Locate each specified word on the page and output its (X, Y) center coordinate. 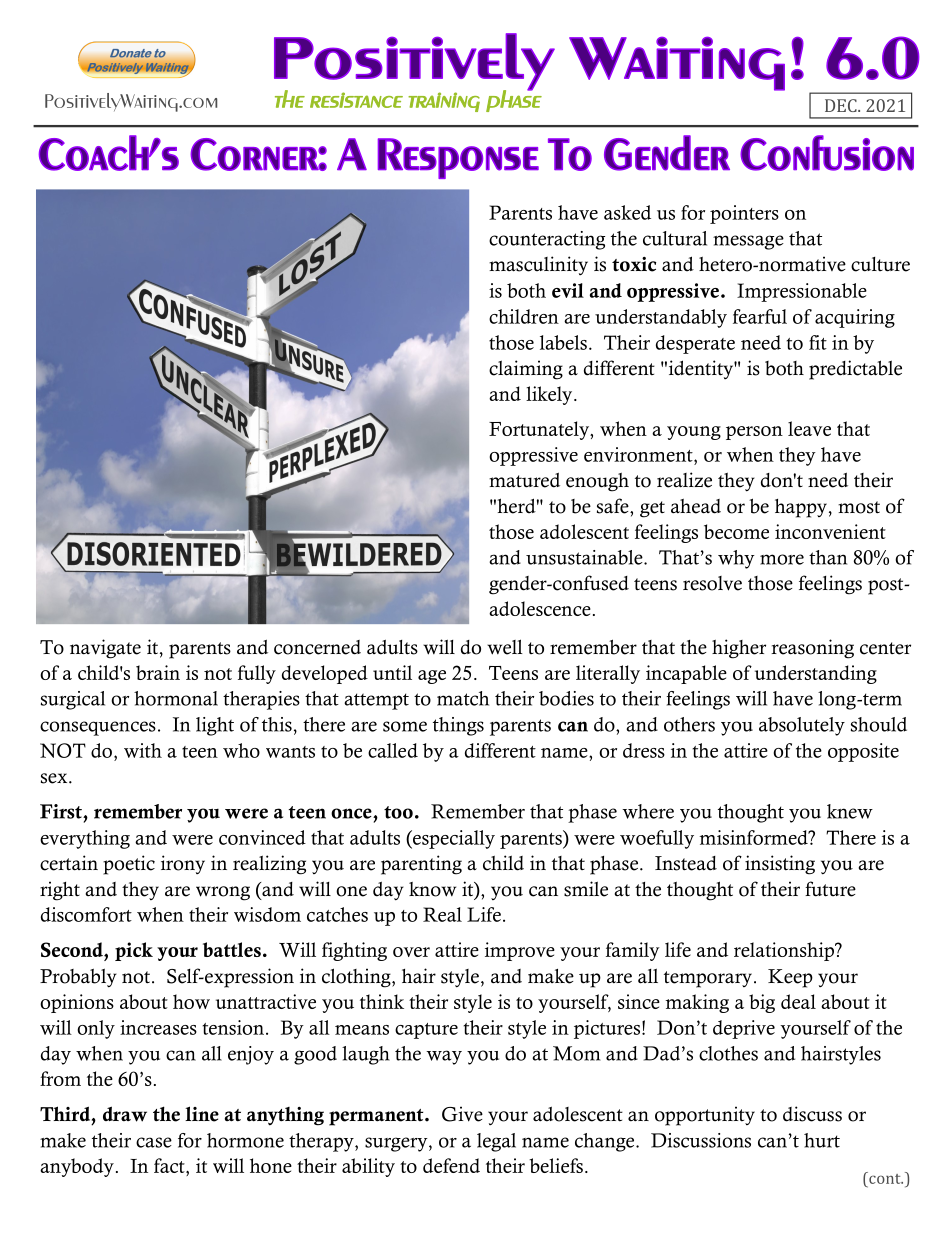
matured (524, 480)
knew (850, 811)
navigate (105, 649)
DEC (842, 105)
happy (801, 508)
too (398, 812)
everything (85, 839)
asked (627, 212)
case (154, 1142)
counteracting (547, 240)
